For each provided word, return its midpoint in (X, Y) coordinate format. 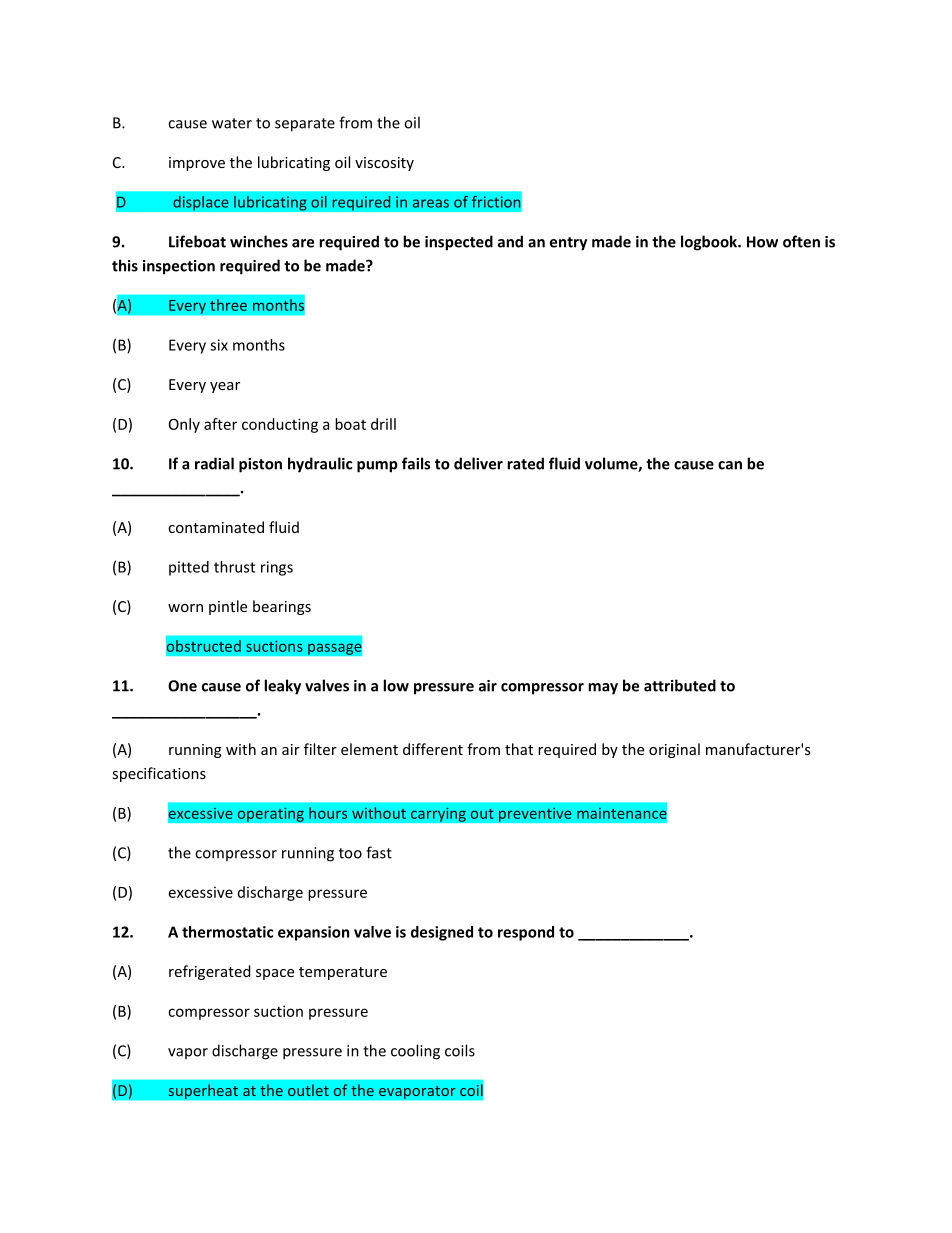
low (396, 685)
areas (431, 203)
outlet (308, 1090)
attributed (680, 685)
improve (197, 164)
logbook (710, 243)
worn (185, 608)
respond (526, 933)
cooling (415, 1052)
